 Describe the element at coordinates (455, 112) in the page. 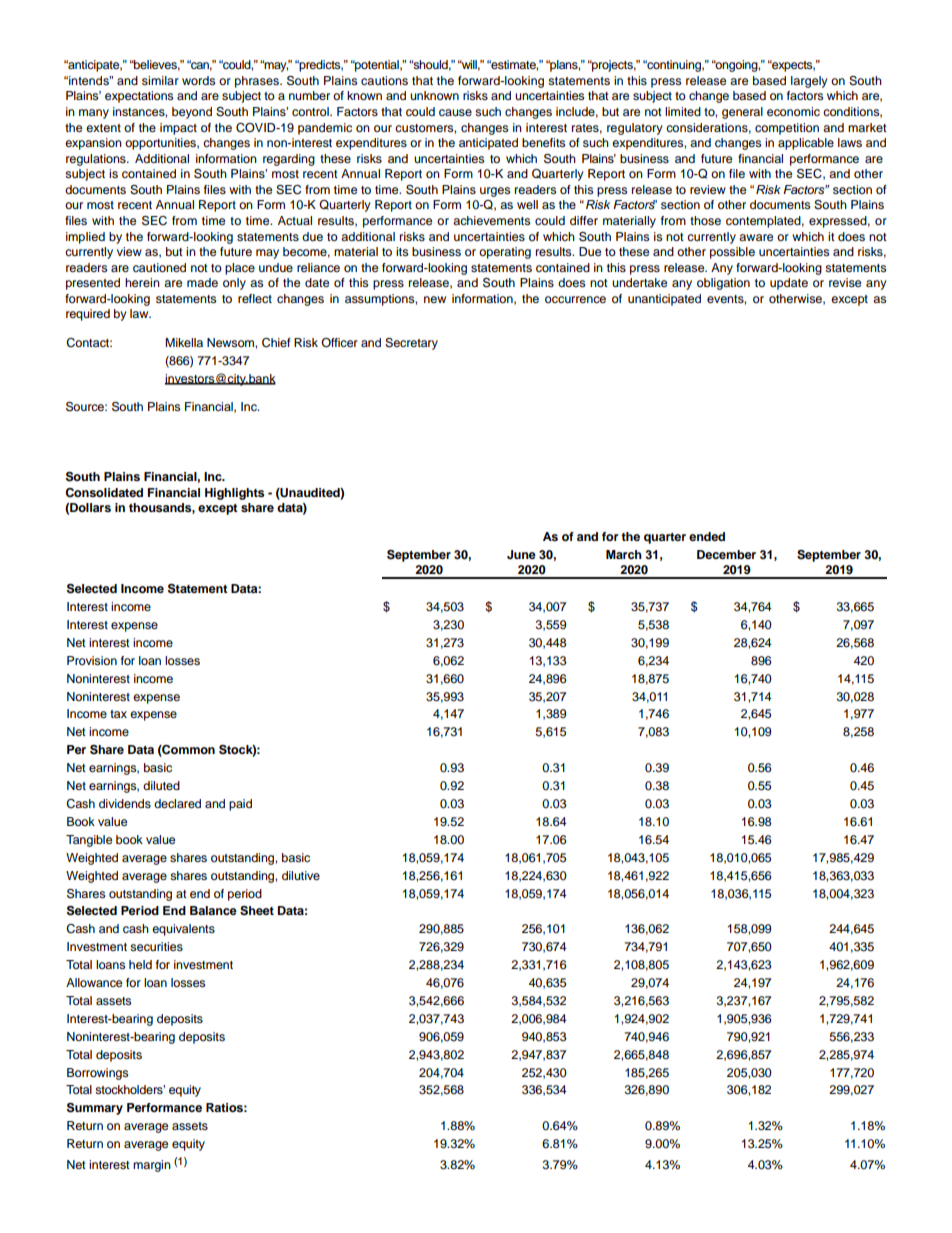

I see `cause` at that location.
